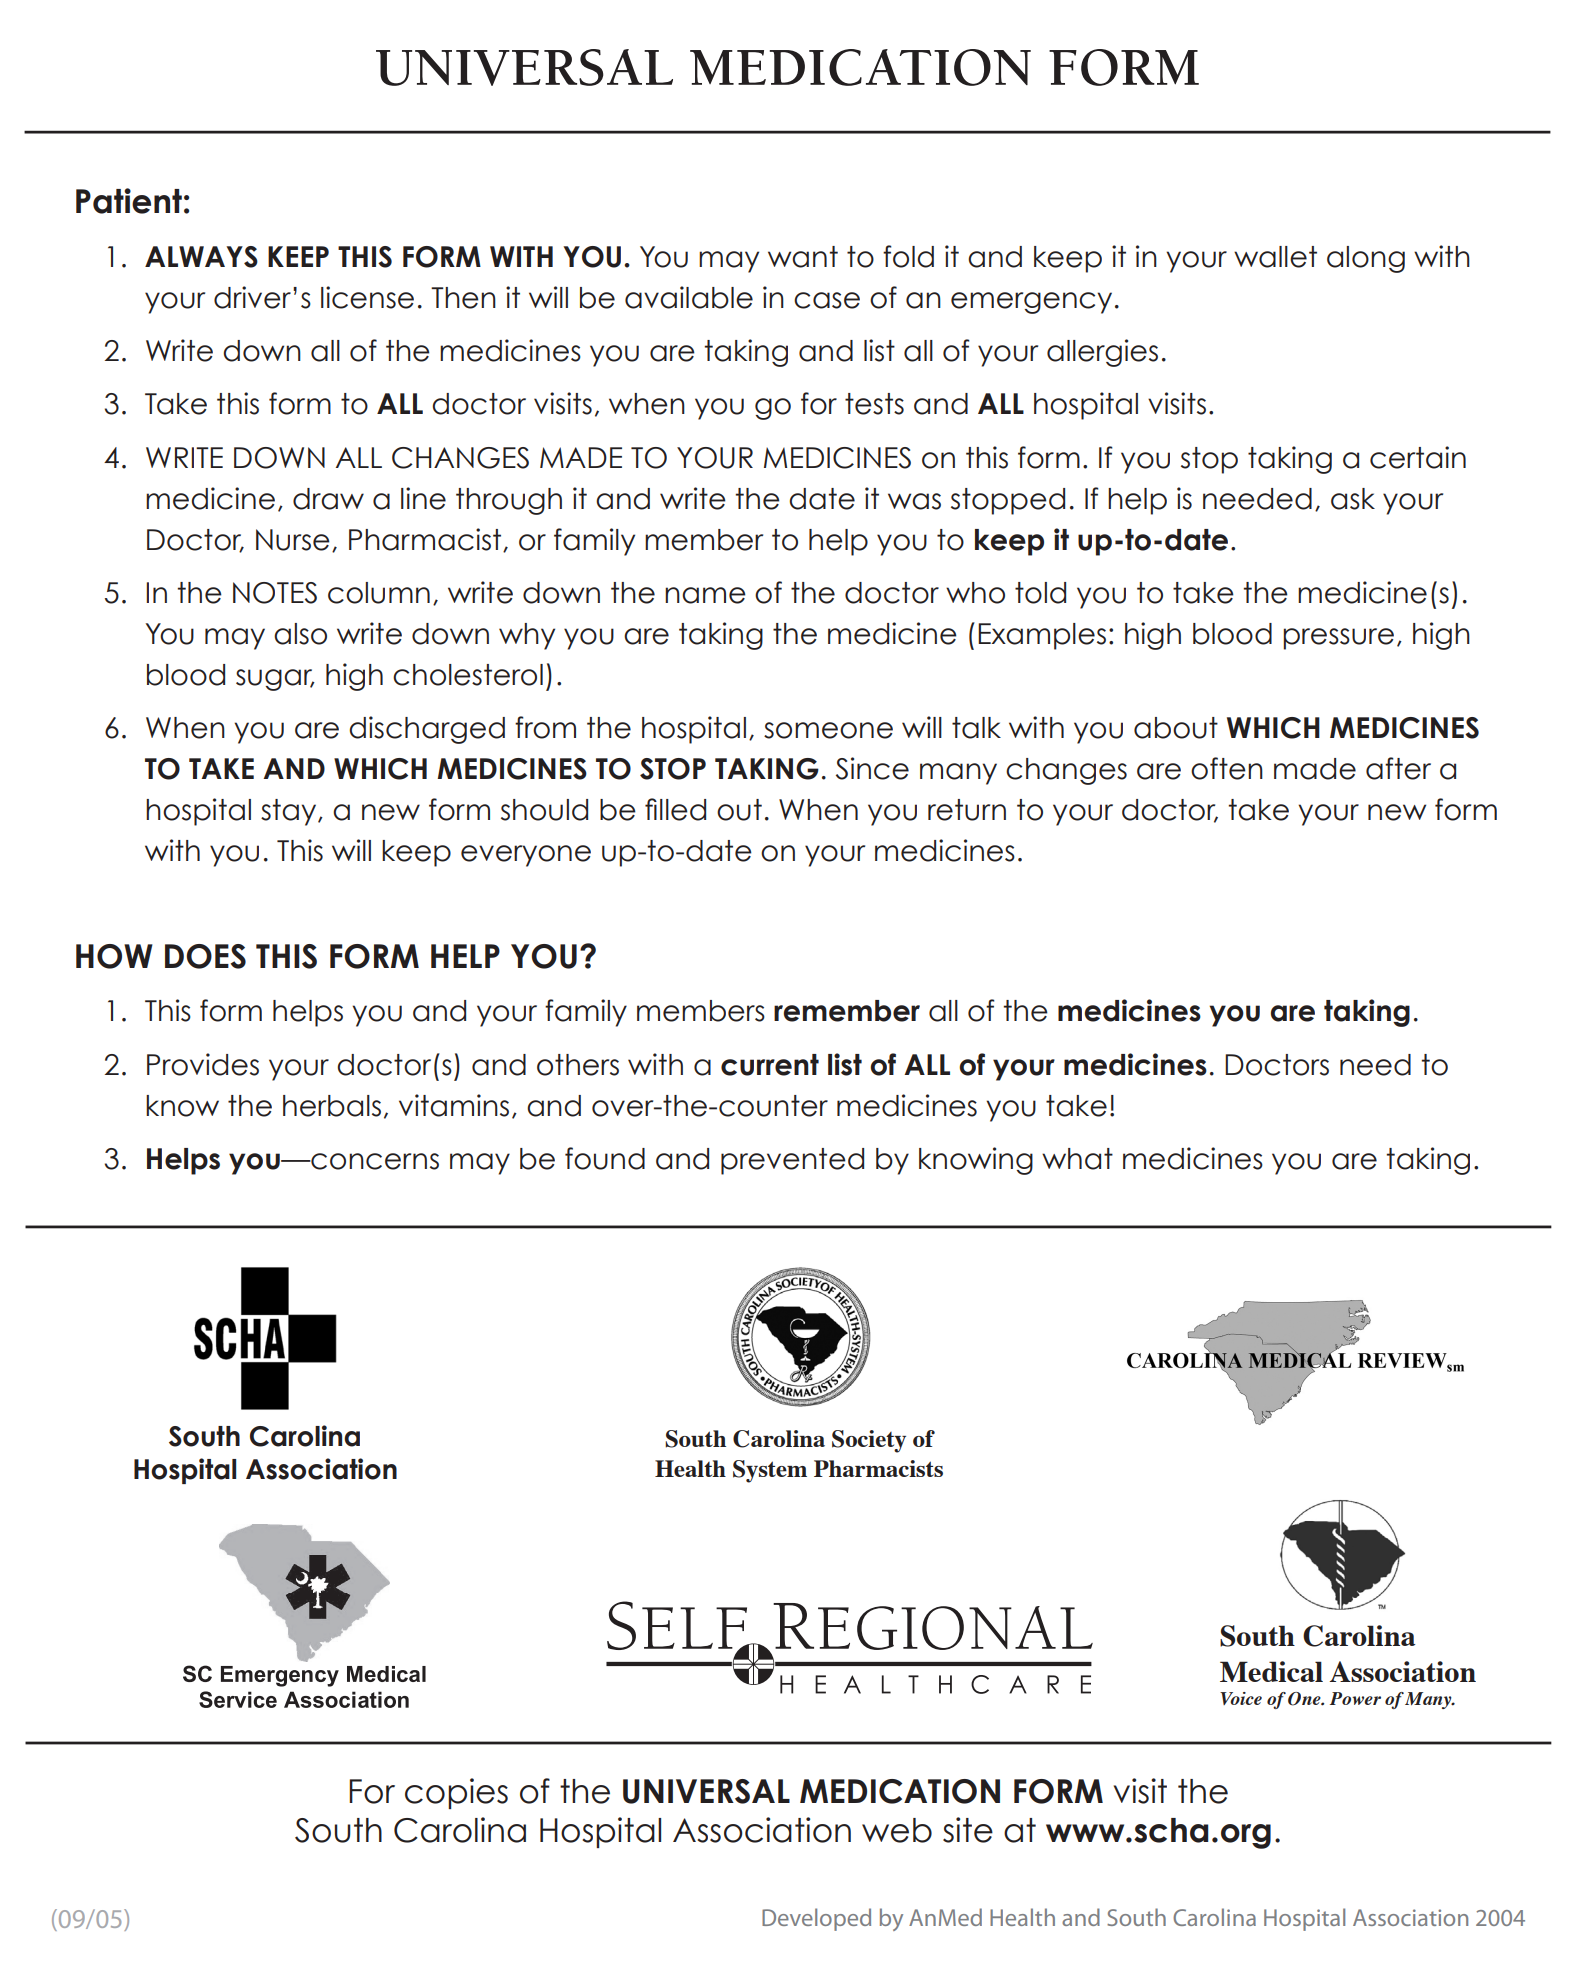 This document has height=1969, width=1575. What do you see at coordinates (1077, 1159) in the document?
I see `what` at bounding box center [1077, 1159].
